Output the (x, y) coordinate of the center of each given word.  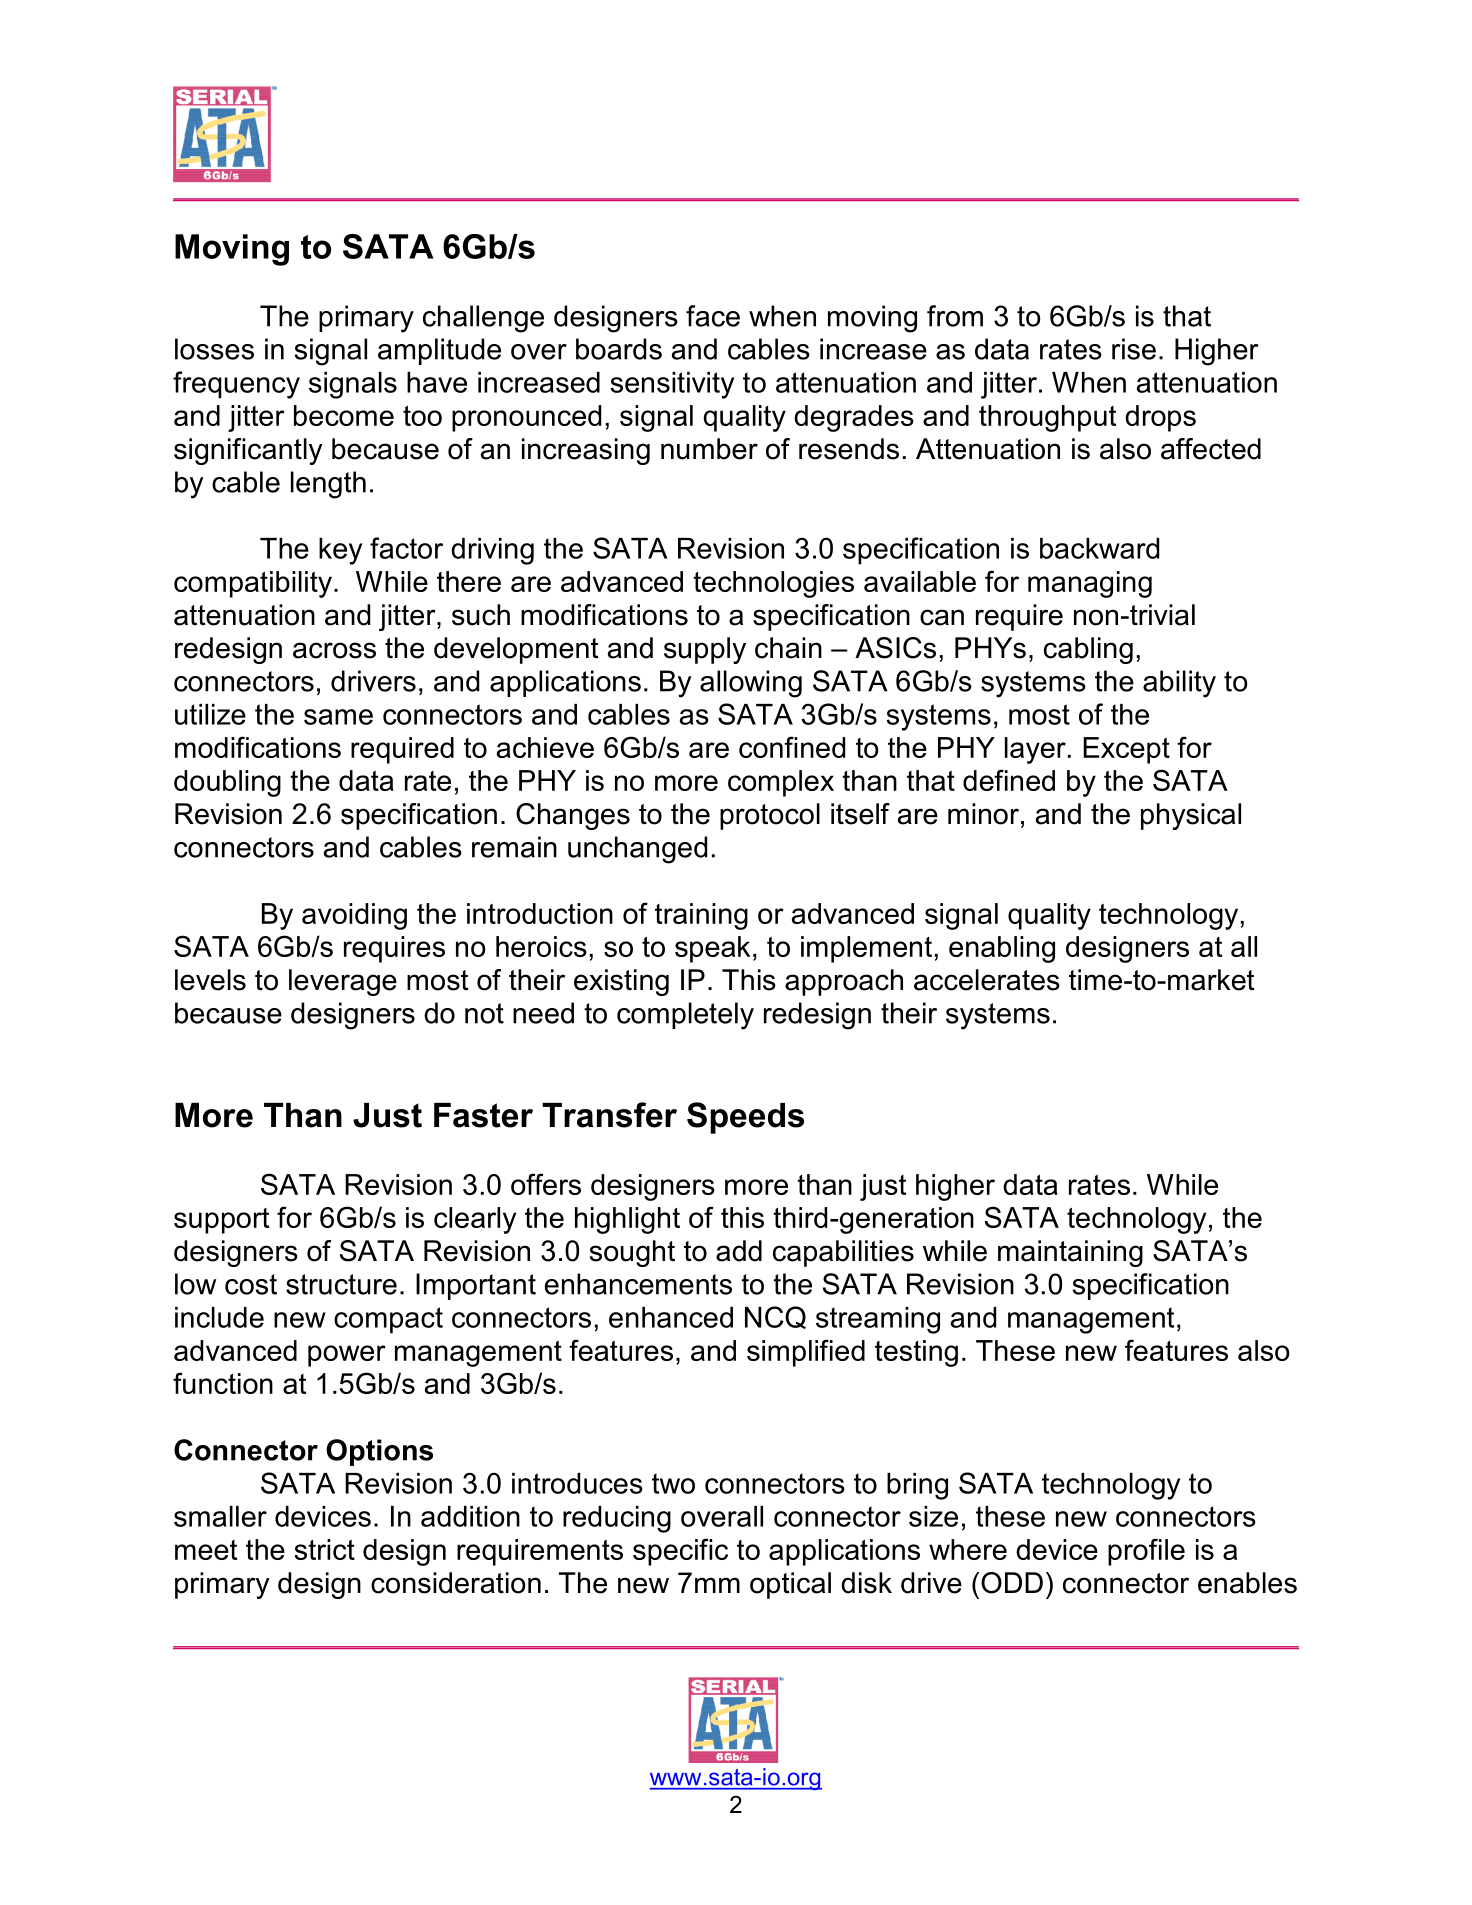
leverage (343, 982)
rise (1134, 349)
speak (713, 949)
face (713, 316)
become (344, 415)
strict (324, 1549)
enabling (1002, 949)
